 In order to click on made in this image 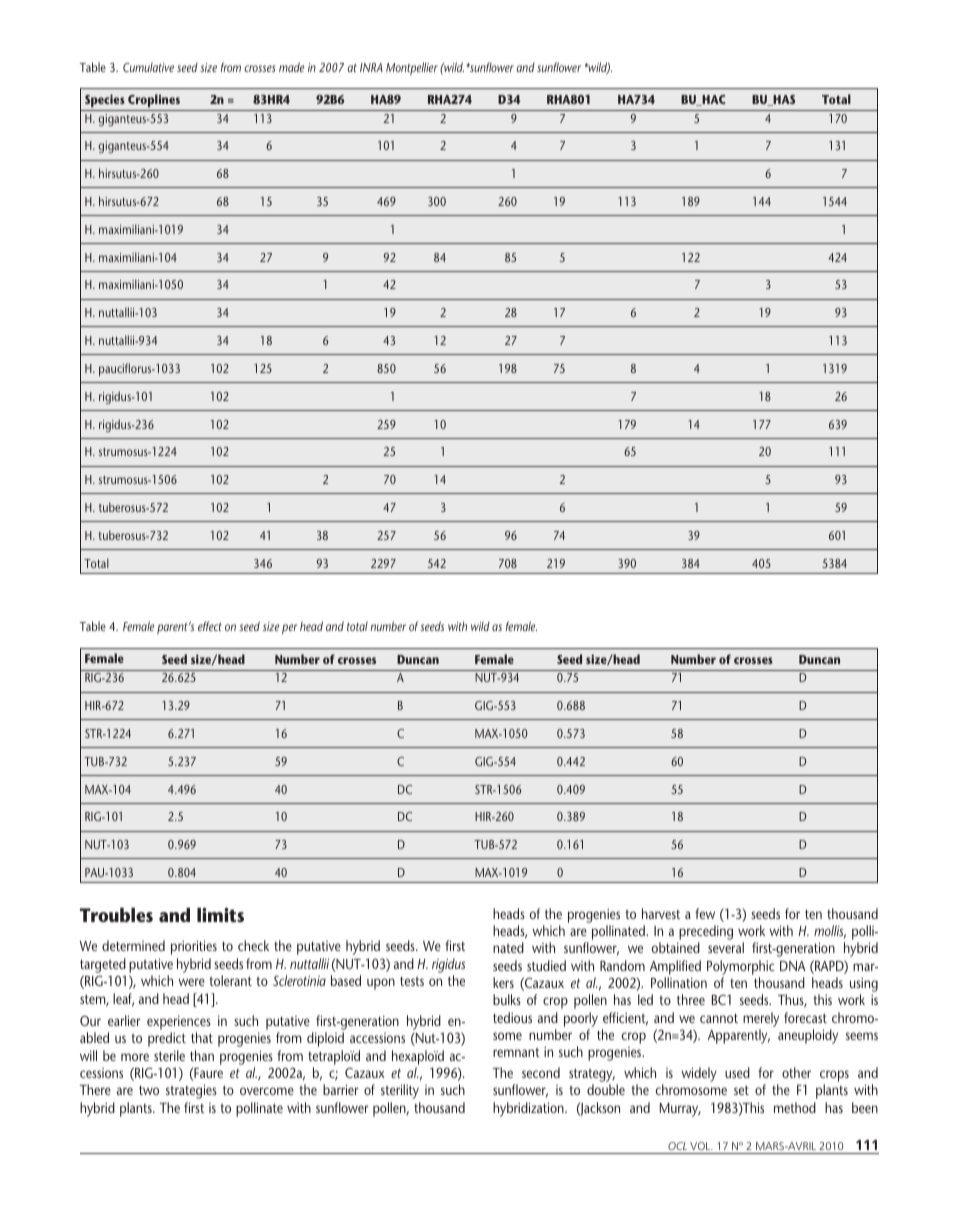, I will do `click(291, 67)`.
